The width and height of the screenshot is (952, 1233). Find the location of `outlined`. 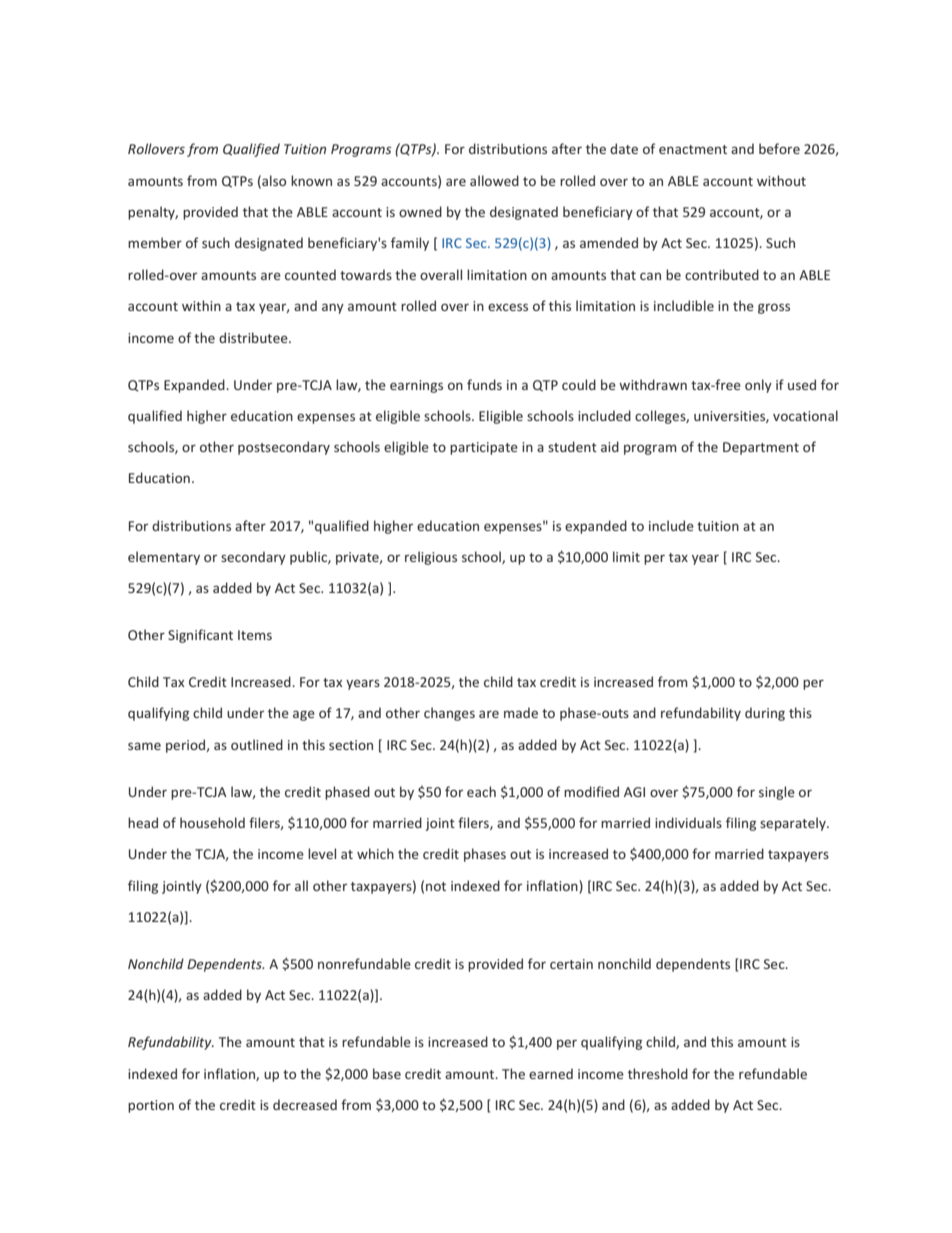

outlined is located at coordinates (257, 744).
